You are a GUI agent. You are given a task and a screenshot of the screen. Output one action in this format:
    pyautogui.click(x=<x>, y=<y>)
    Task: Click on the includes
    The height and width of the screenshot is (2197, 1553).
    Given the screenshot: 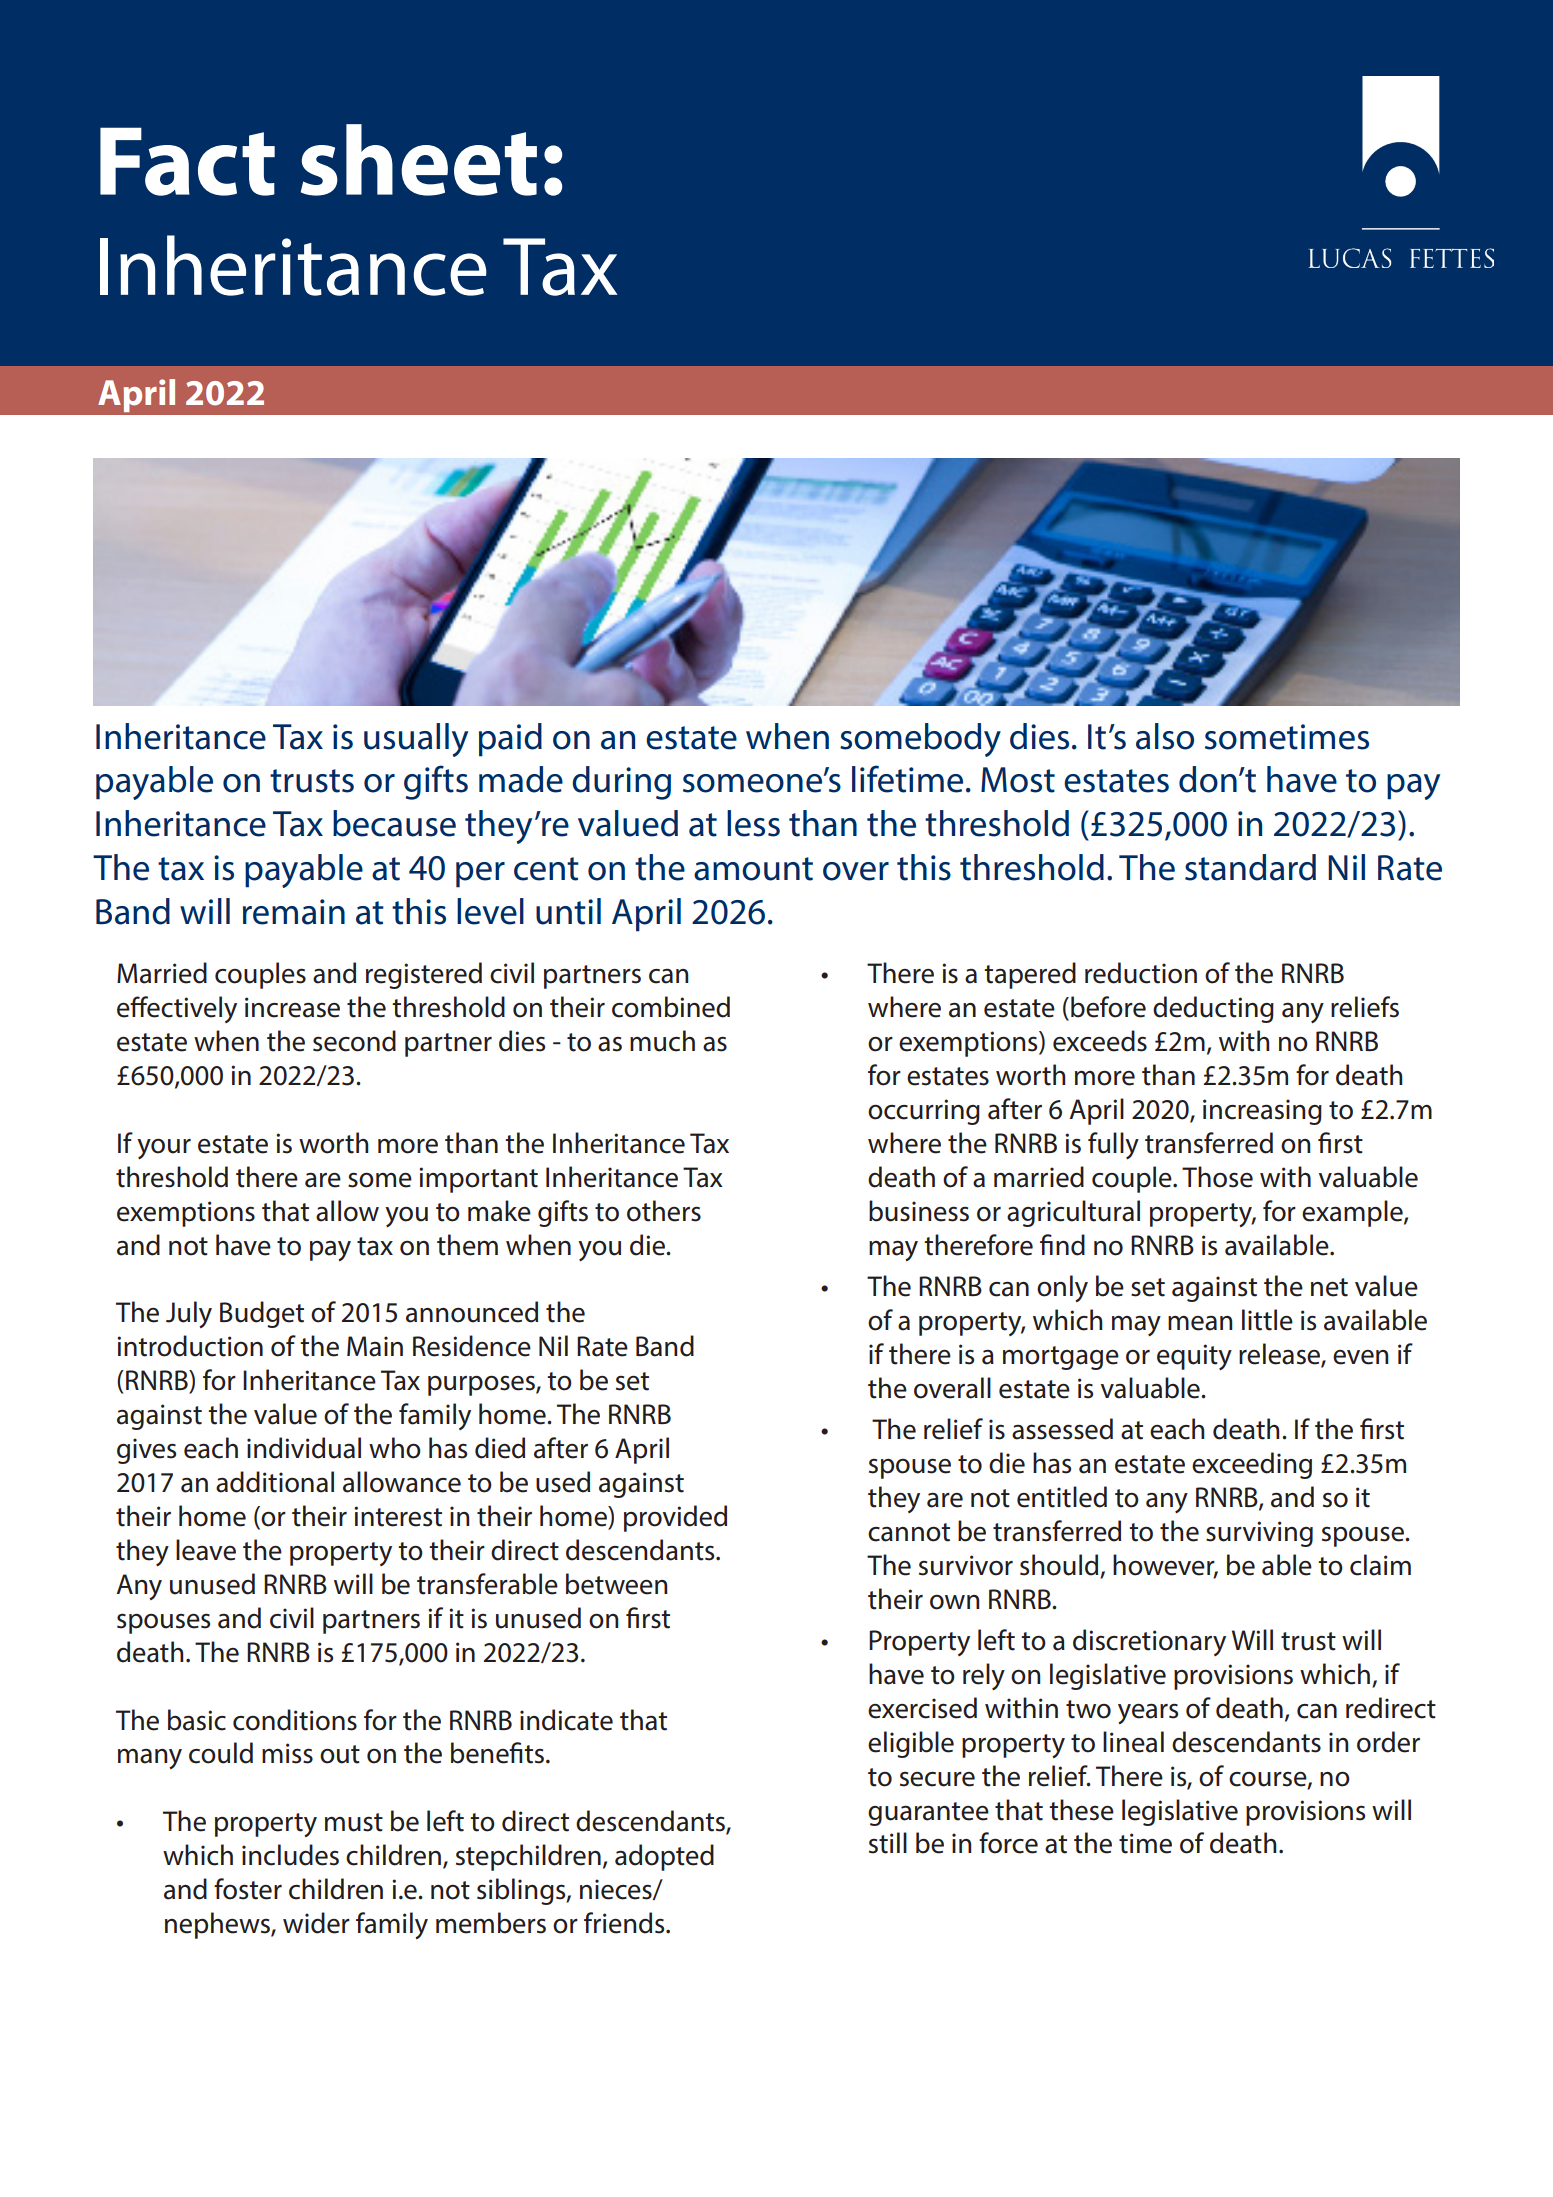 What is the action you would take?
    pyautogui.click(x=290, y=1855)
